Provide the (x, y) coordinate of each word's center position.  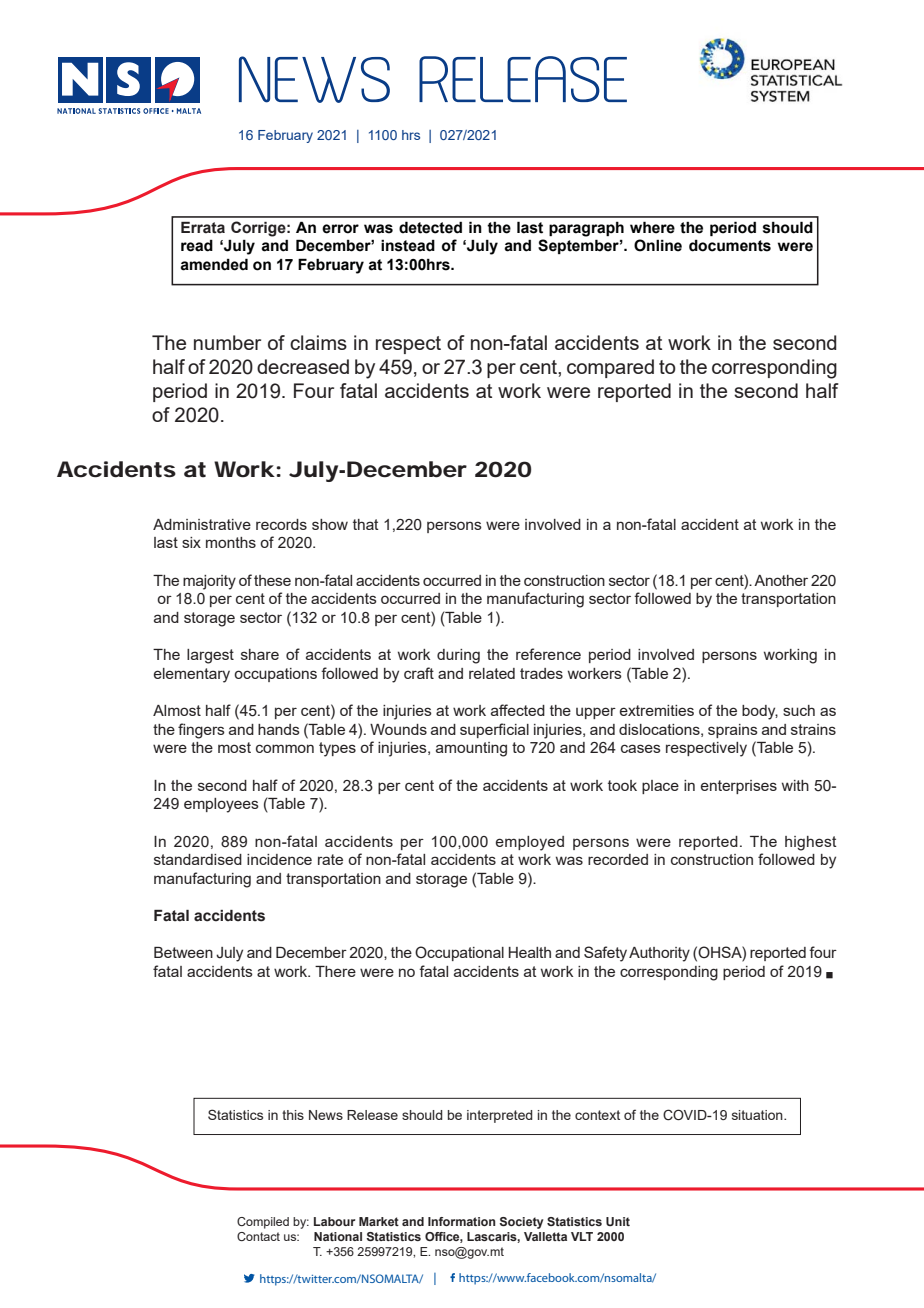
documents (730, 246)
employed (530, 843)
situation (758, 1115)
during (458, 656)
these (272, 580)
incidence (279, 859)
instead (408, 246)
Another (781, 580)
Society (521, 1223)
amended (214, 264)
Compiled (263, 1223)
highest (811, 843)
